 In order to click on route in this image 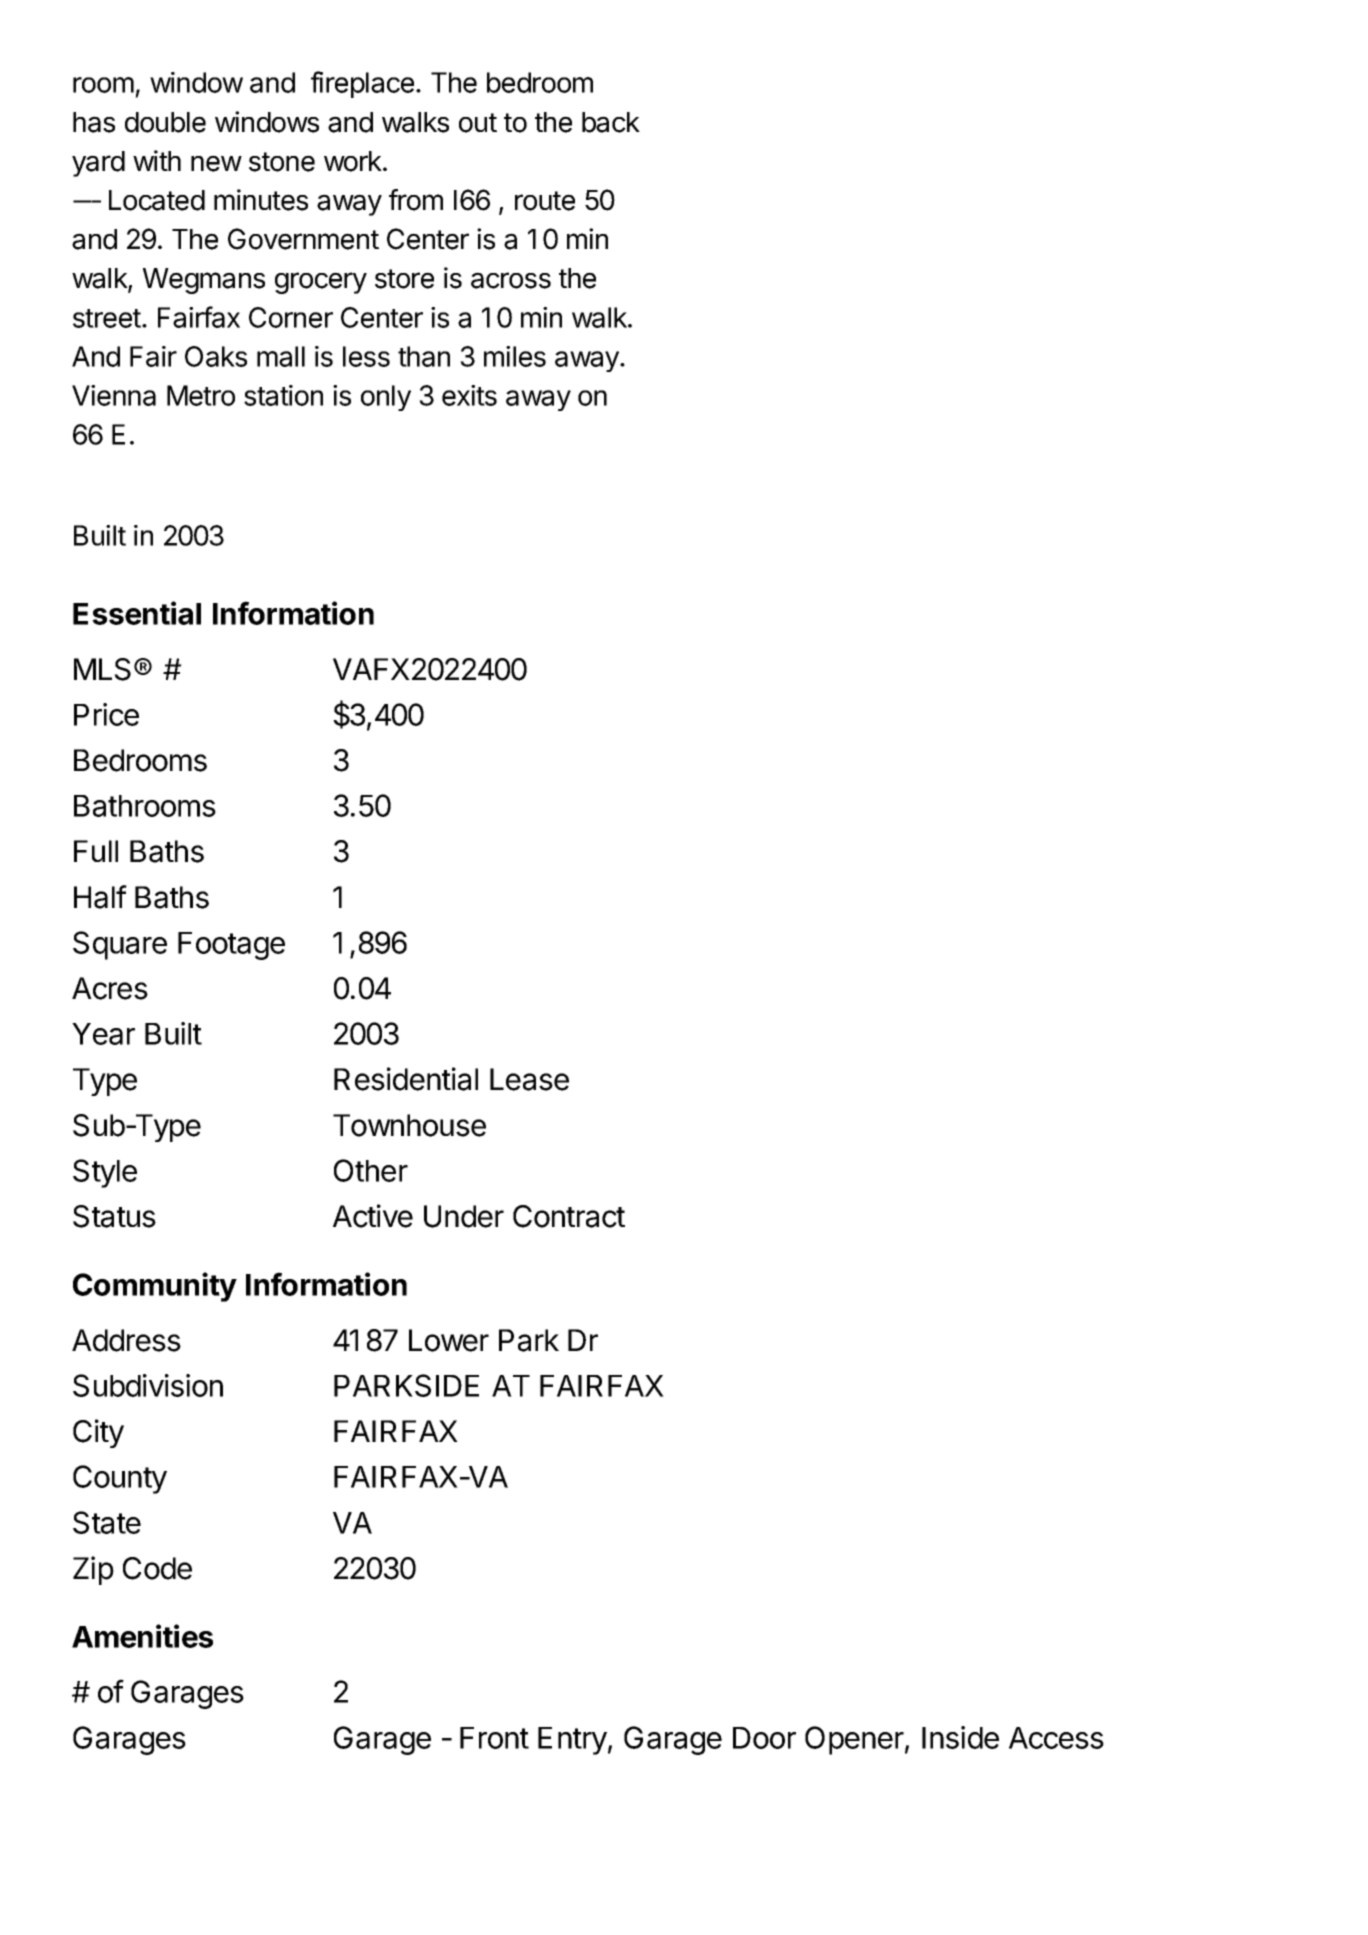, I will do `click(545, 201)`.
